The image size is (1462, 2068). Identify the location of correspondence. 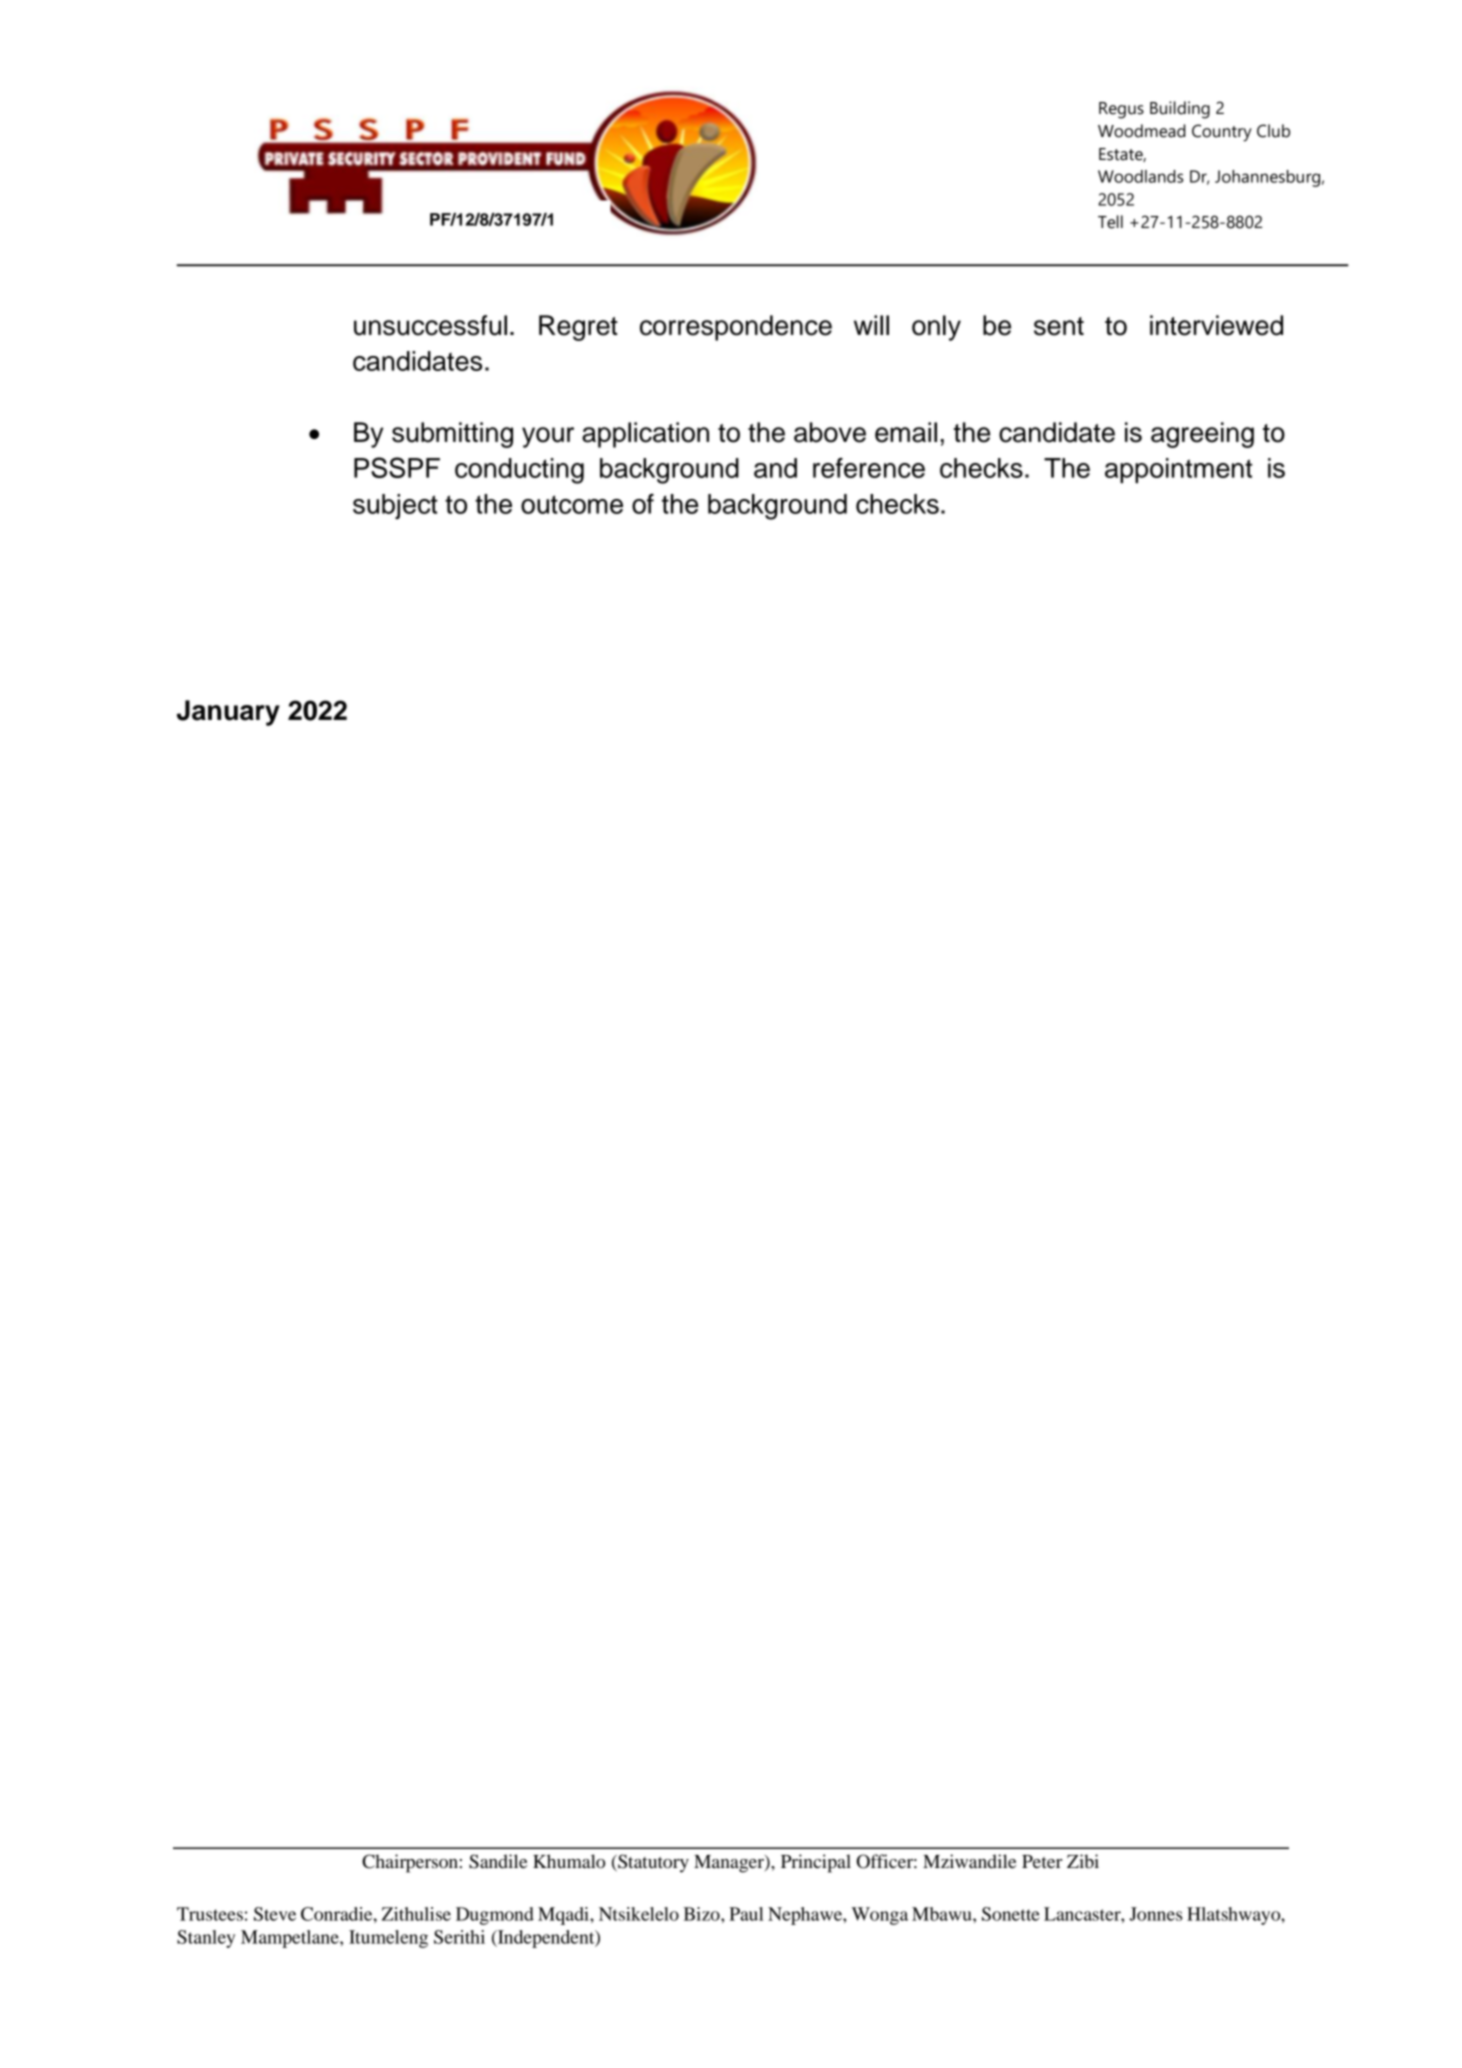
(736, 328).
